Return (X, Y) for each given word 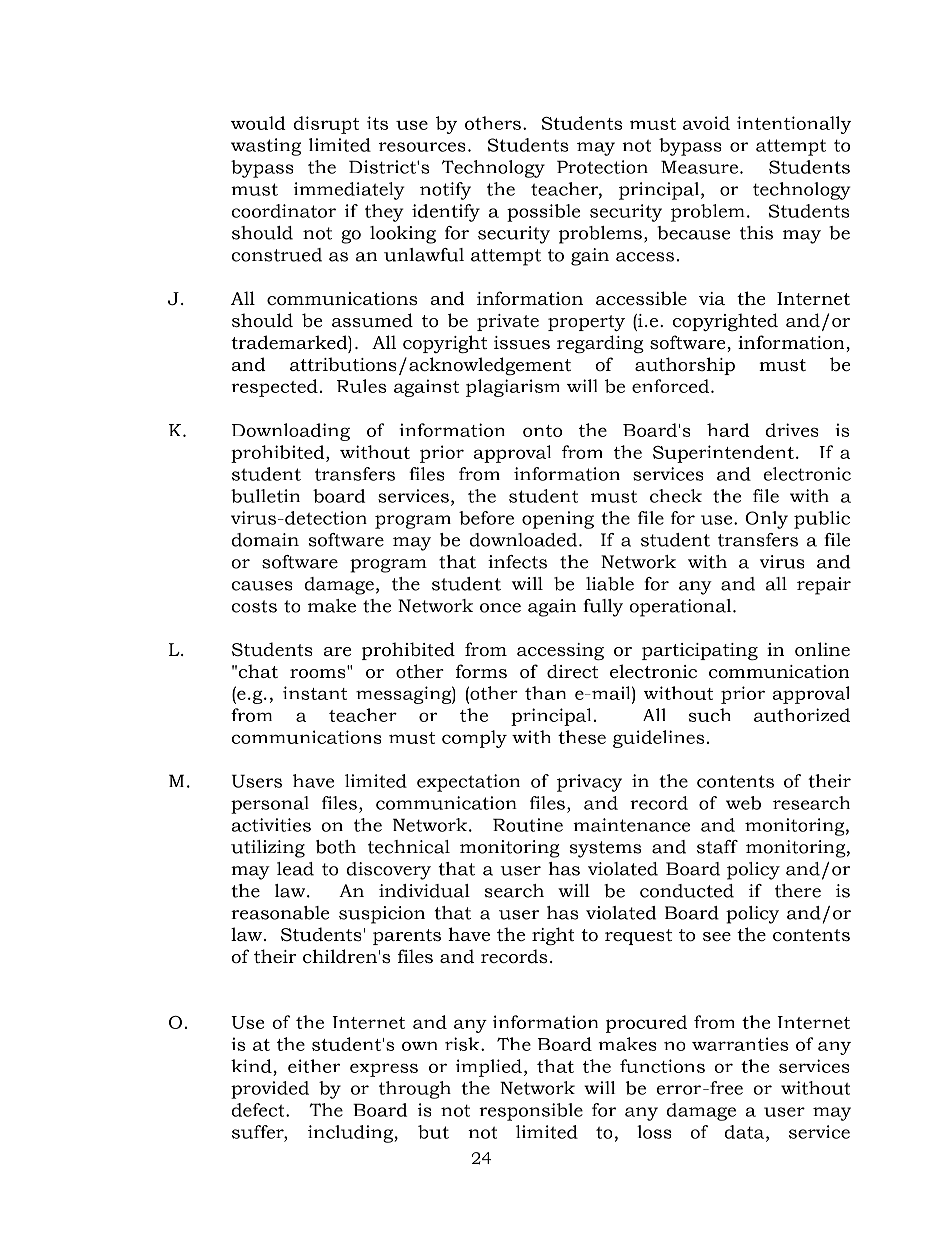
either (314, 1066)
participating (700, 651)
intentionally (794, 125)
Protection (602, 167)
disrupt (326, 125)
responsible (531, 1112)
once (500, 608)
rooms (319, 672)
